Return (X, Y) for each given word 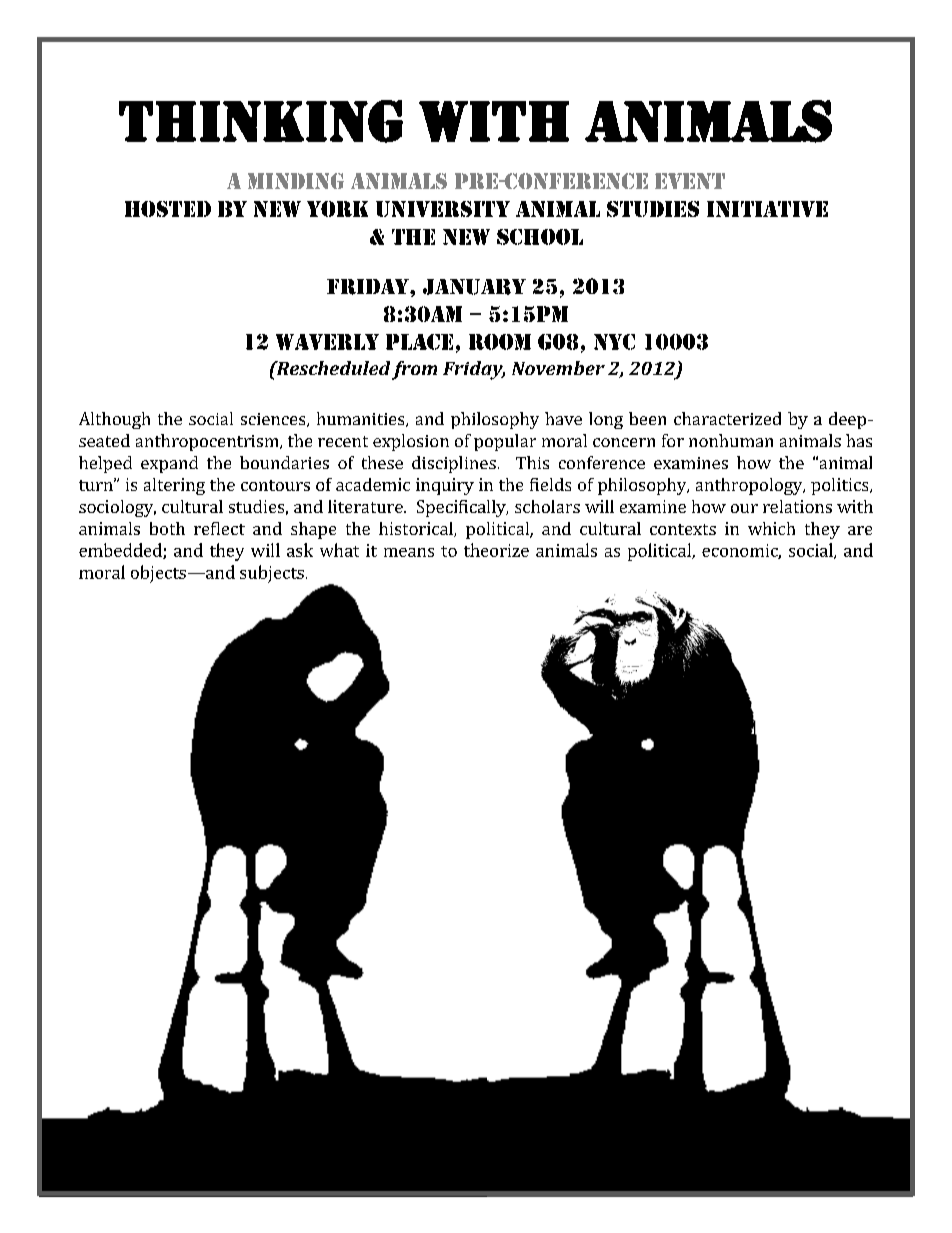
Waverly (327, 342)
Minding (296, 181)
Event (690, 181)
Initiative (767, 209)
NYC (614, 342)
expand (169, 464)
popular (505, 442)
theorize (496, 550)
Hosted (168, 209)
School (540, 237)
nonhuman (731, 440)
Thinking (261, 121)
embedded (121, 551)
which (771, 528)
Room (500, 342)
